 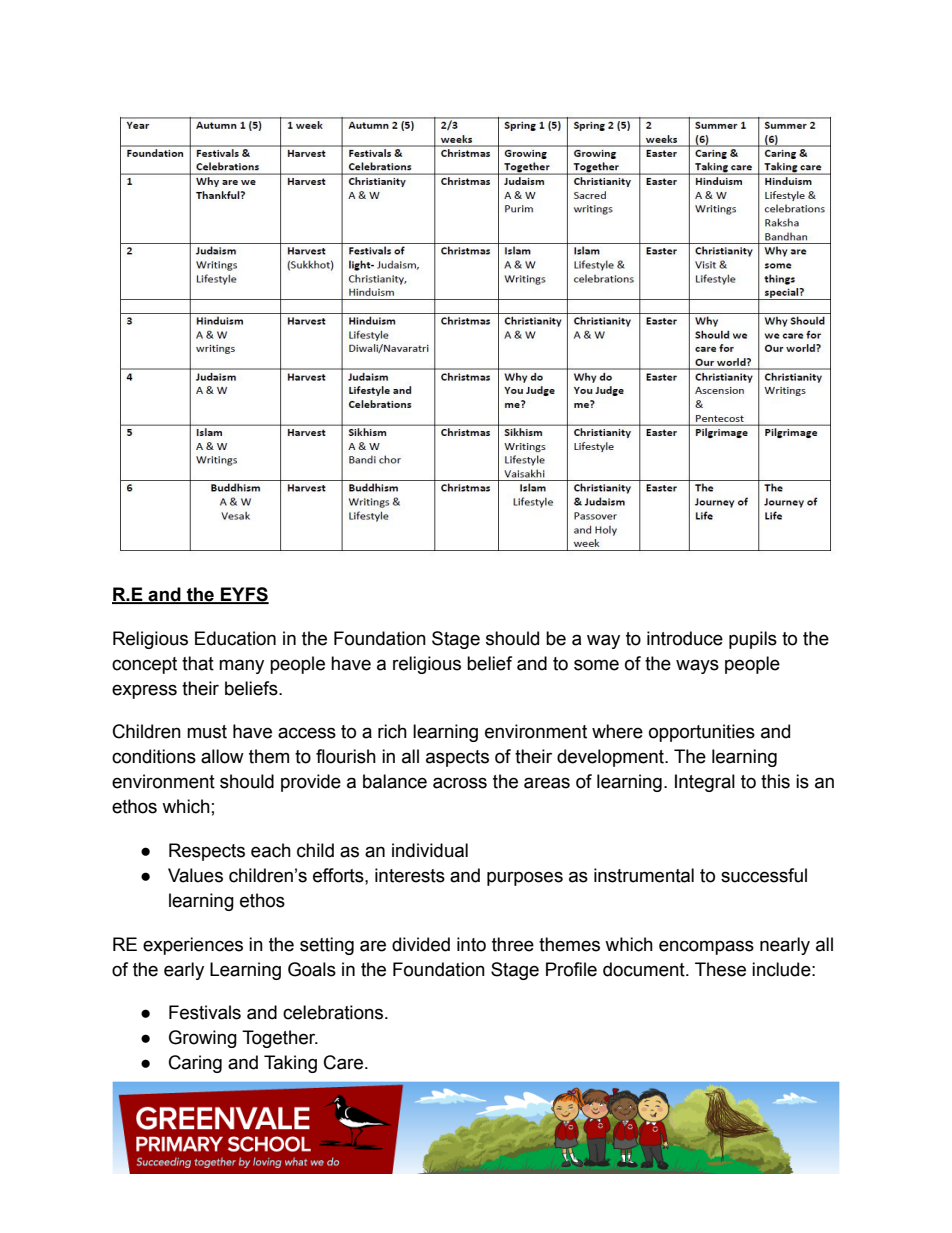 What do you see at coordinates (460, 783) in the screenshot?
I see `across` at bounding box center [460, 783].
